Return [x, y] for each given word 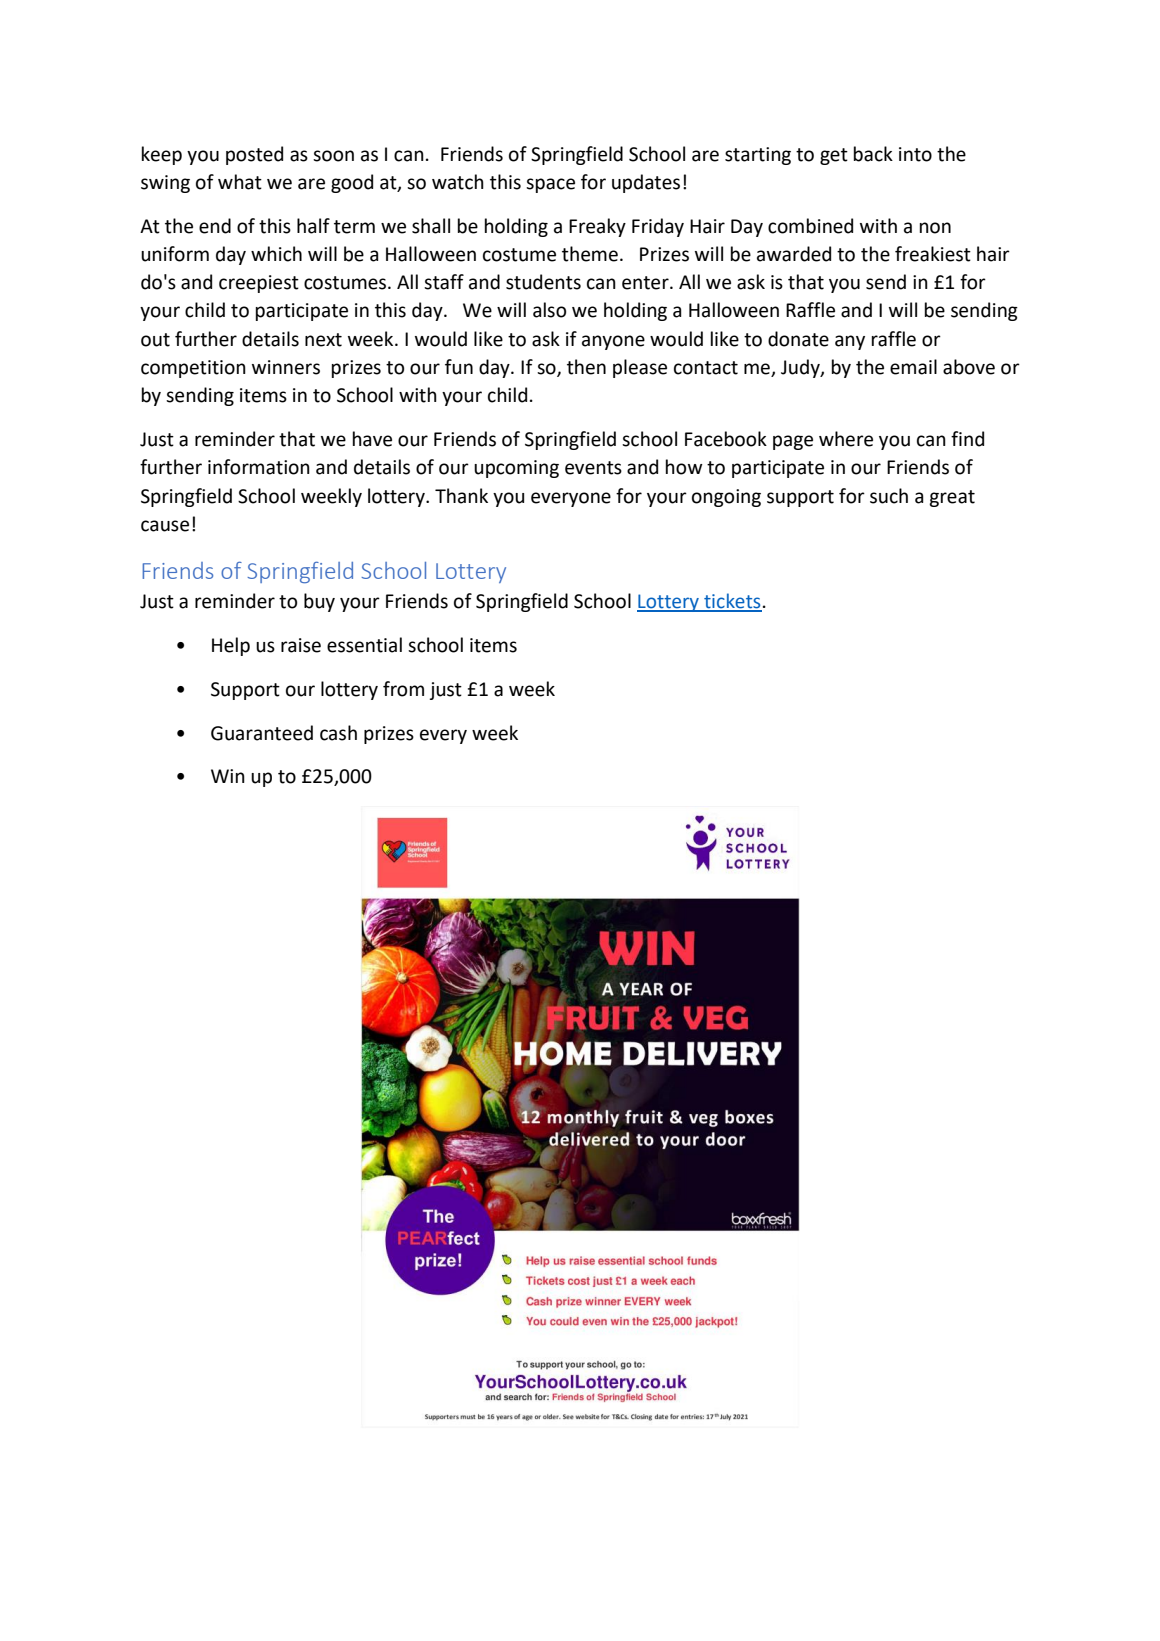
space [550, 185]
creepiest [259, 284]
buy [319, 602]
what [240, 182]
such [889, 496]
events [593, 468]
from [403, 689]
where [846, 439]
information [259, 467]
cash [338, 733]
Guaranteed [262, 733]
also [549, 310]
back [873, 154]
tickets [732, 602]
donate [798, 339]
